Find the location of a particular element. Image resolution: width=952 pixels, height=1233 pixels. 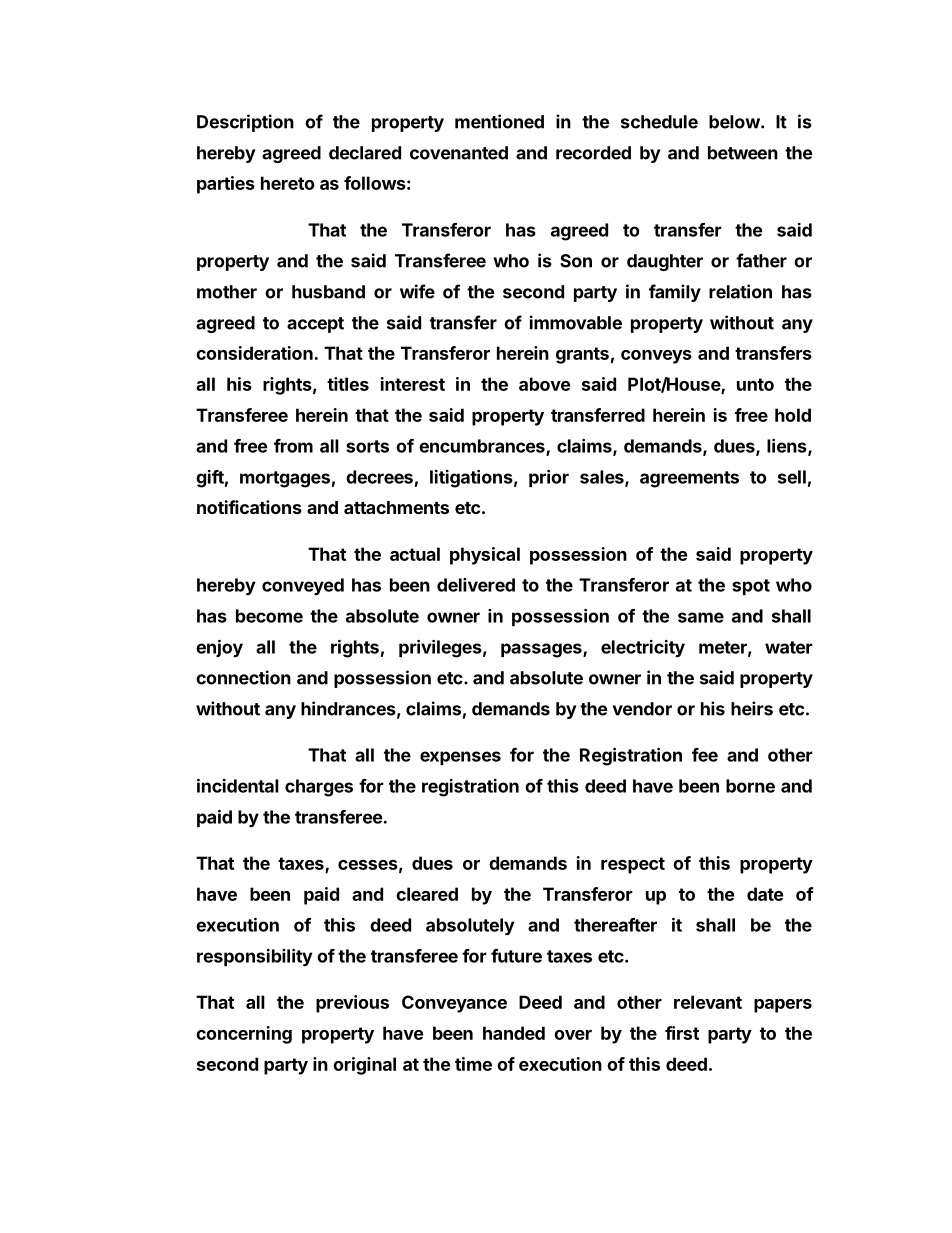

hereto is located at coordinates (288, 183).
